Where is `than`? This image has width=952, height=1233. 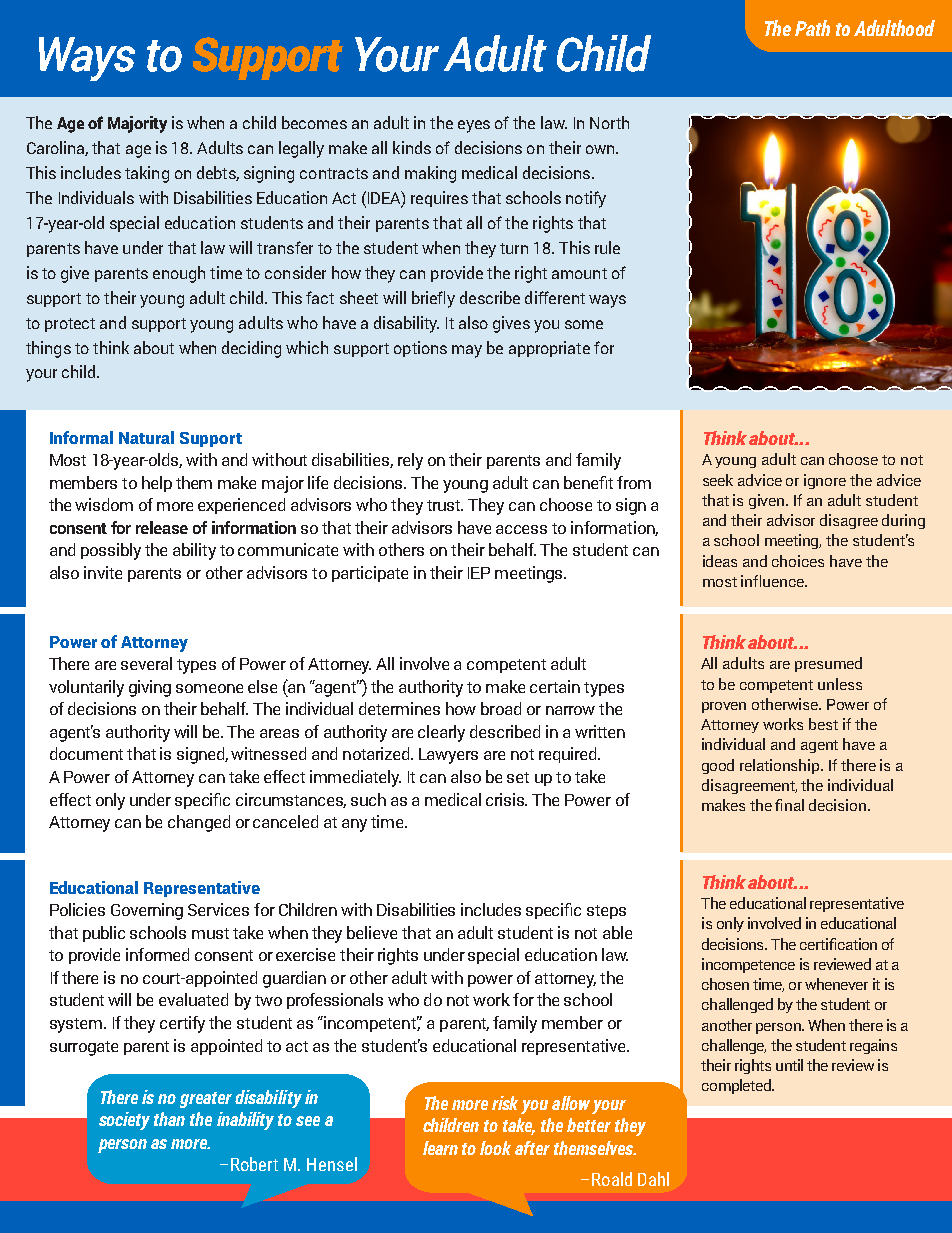 than is located at coordinates (169, 1119).
